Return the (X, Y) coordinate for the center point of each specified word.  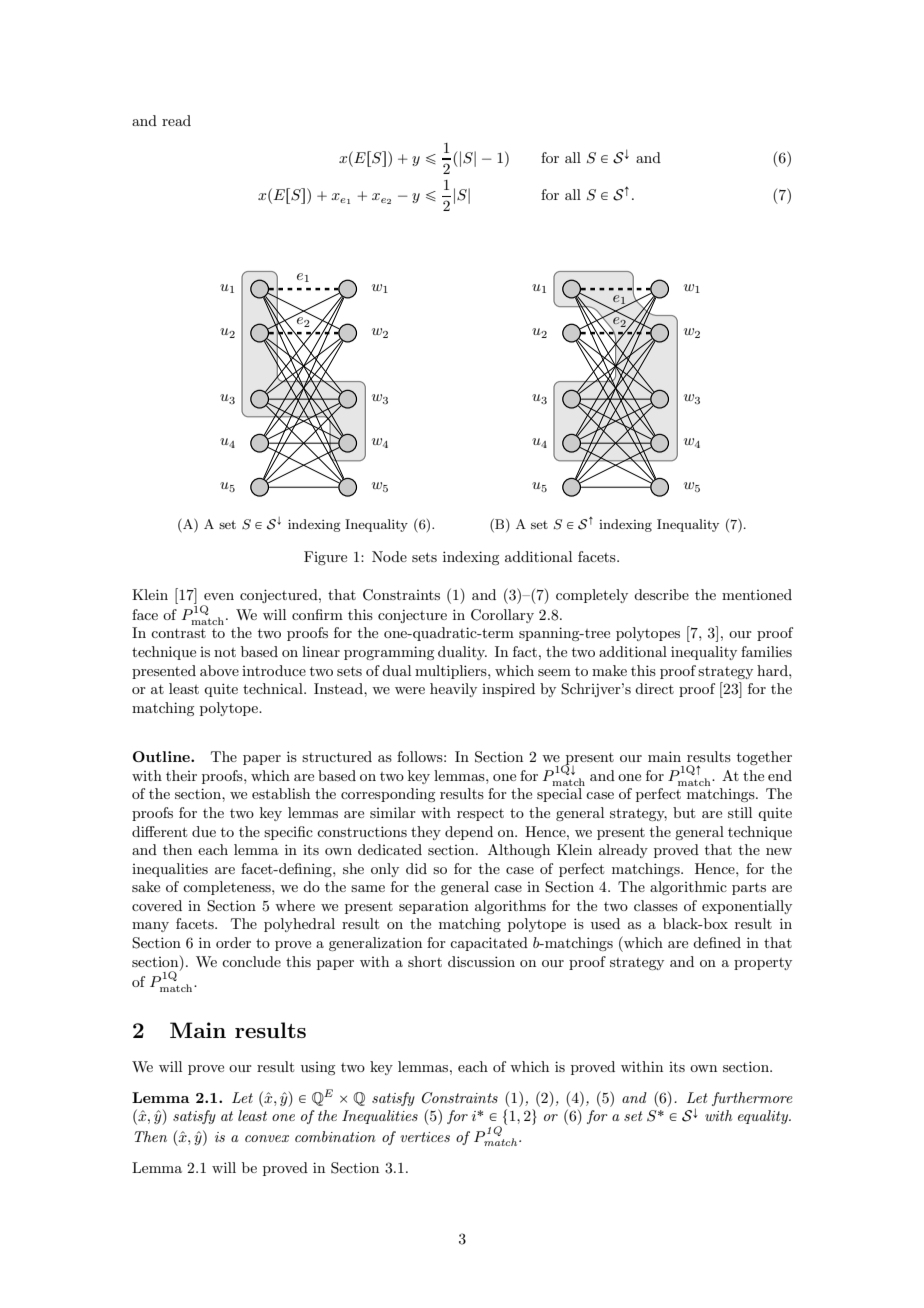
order (233, 942)
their (181, 775)
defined (717, 942)
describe (661, 594)
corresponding (388, 795)
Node (389, 556)
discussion (481, 961)
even (219, 596)
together (764, 758)
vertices (425, 1137)
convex (267, 1138)
